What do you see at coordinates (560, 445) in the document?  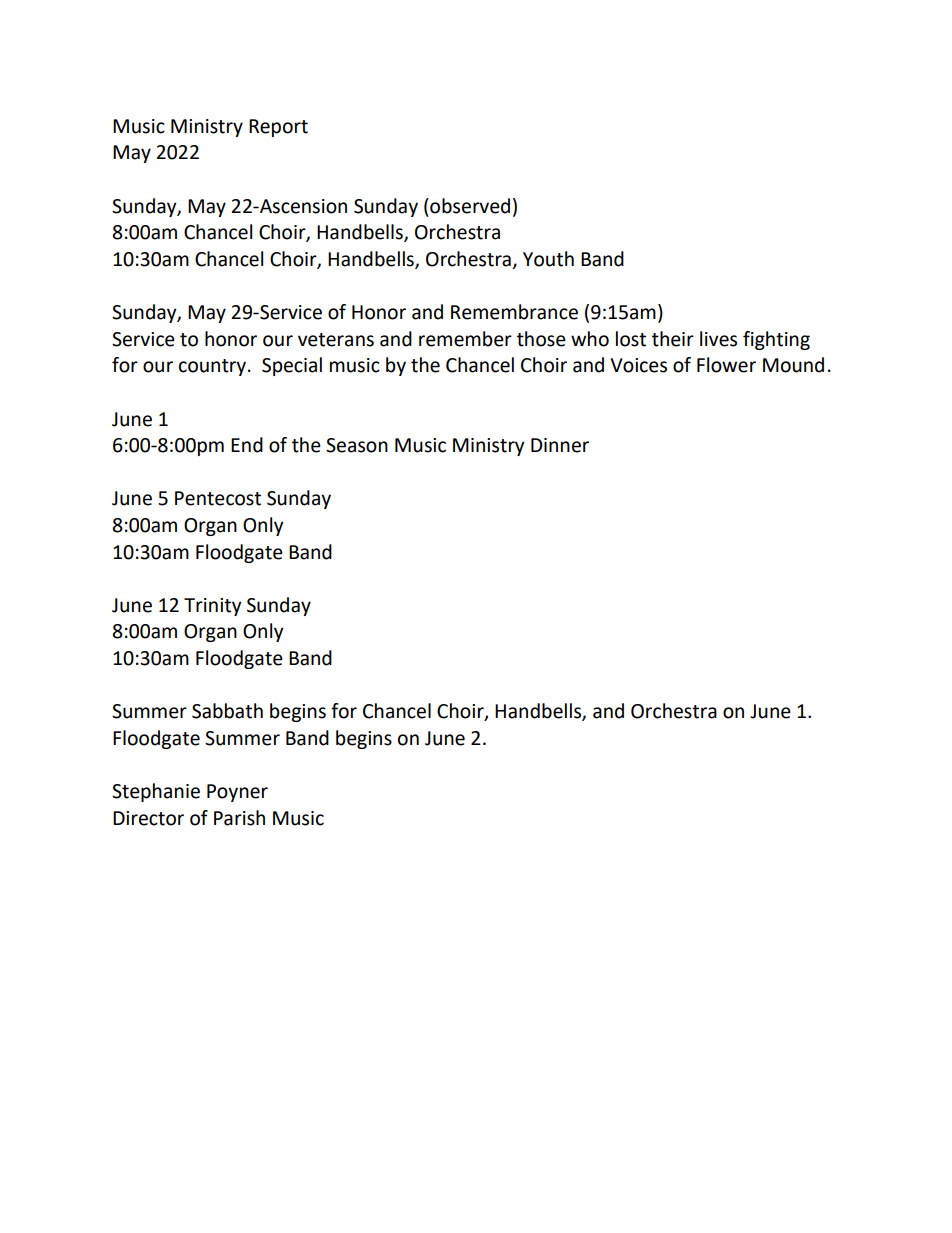 I see `Dinner` at bounding box center [560, 445].
